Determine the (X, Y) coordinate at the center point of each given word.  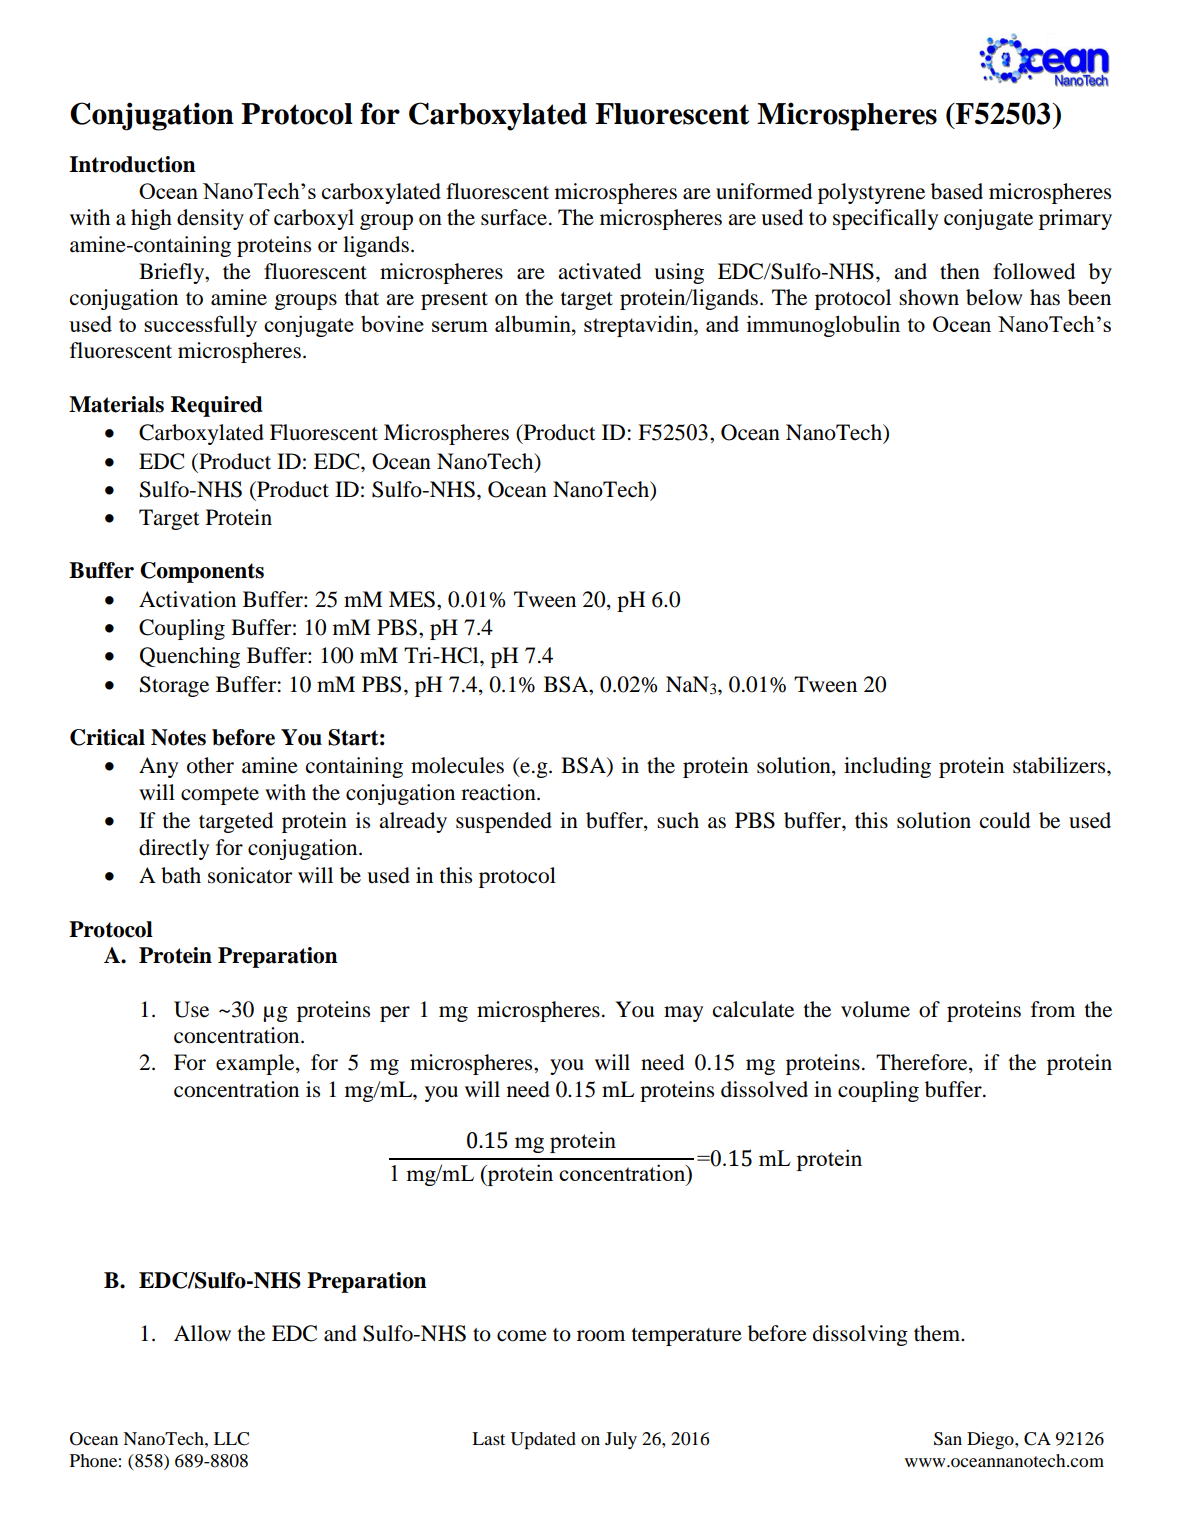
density (210, 219)
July (621, 1440)
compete (220, 796)
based (957, 191)
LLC (231, 1439)
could (1005, 820)
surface (514, 217)
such (678, 820)
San (948, 1439)
